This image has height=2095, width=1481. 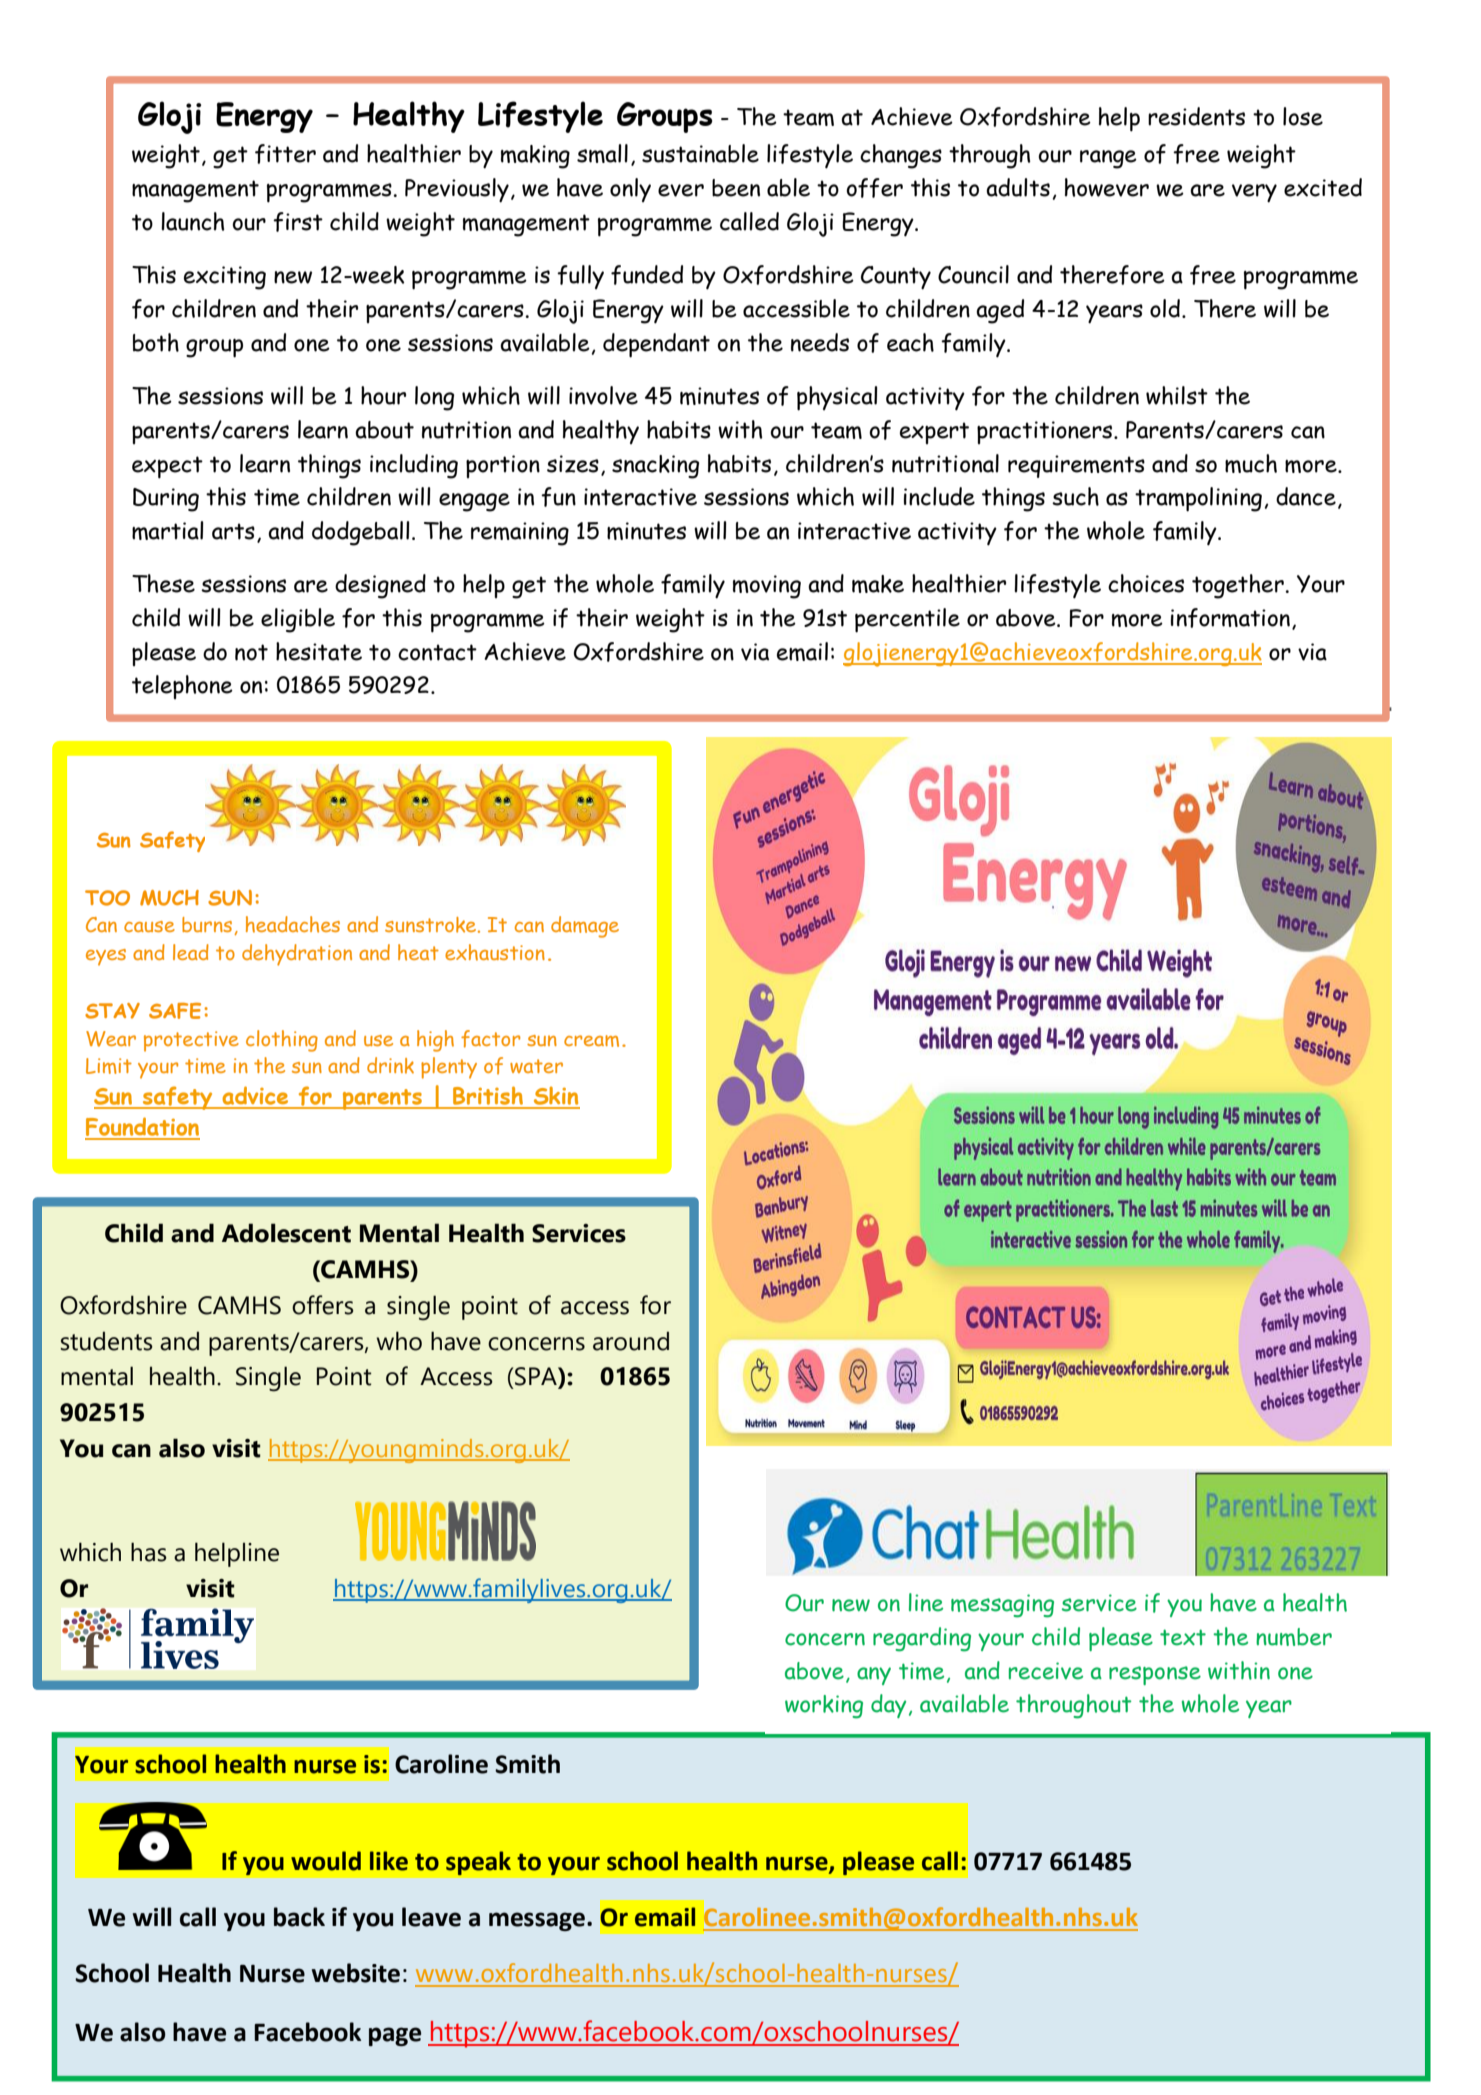 What do you see at coordinates (282, 1041) in the image?
I see `clothing` at bounding box center [282, 1041].
